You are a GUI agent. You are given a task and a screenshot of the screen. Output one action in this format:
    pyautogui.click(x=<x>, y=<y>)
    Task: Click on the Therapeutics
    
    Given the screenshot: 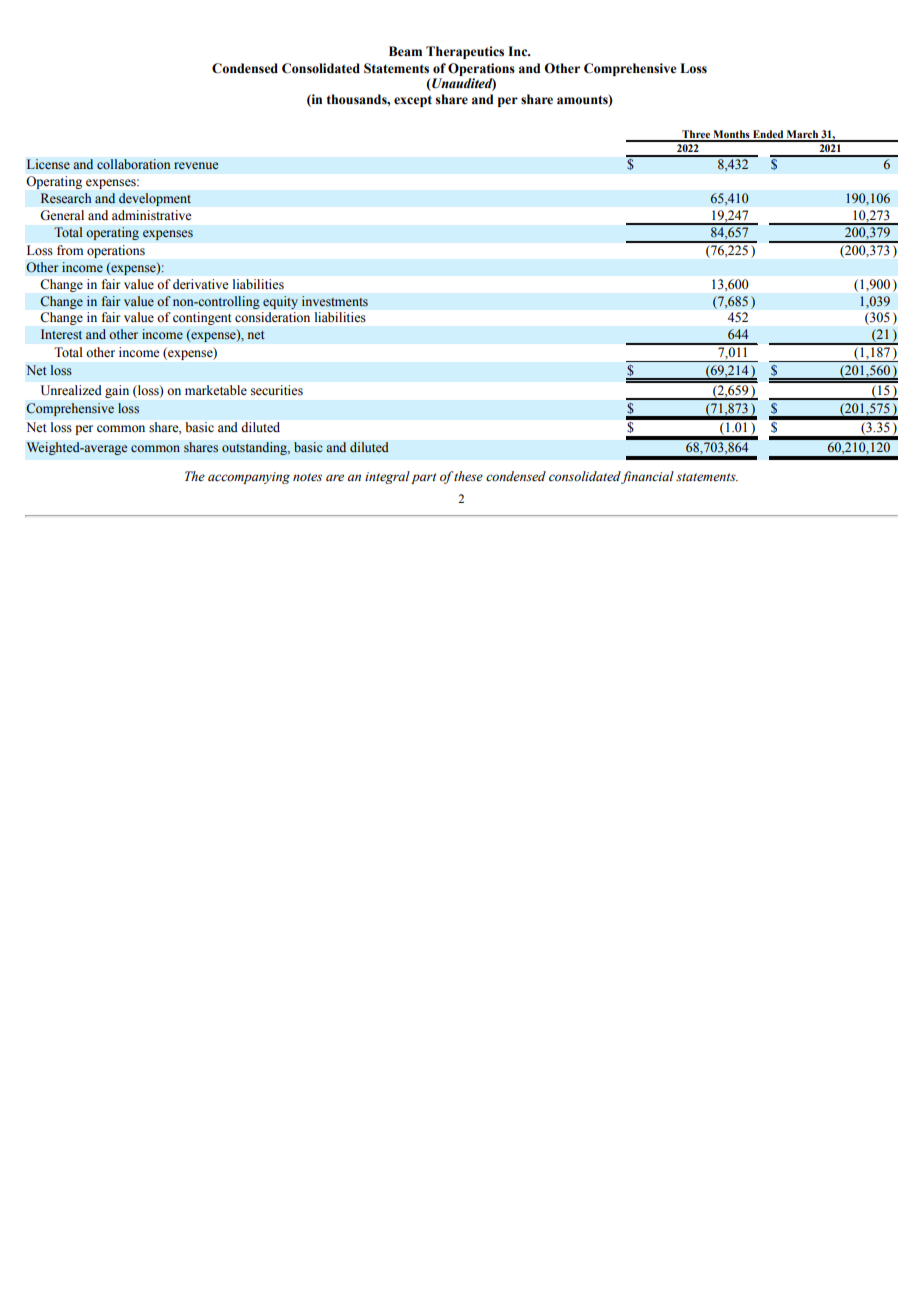 What is the action you would take?
    pyautogui.click(x=465, y=52)
